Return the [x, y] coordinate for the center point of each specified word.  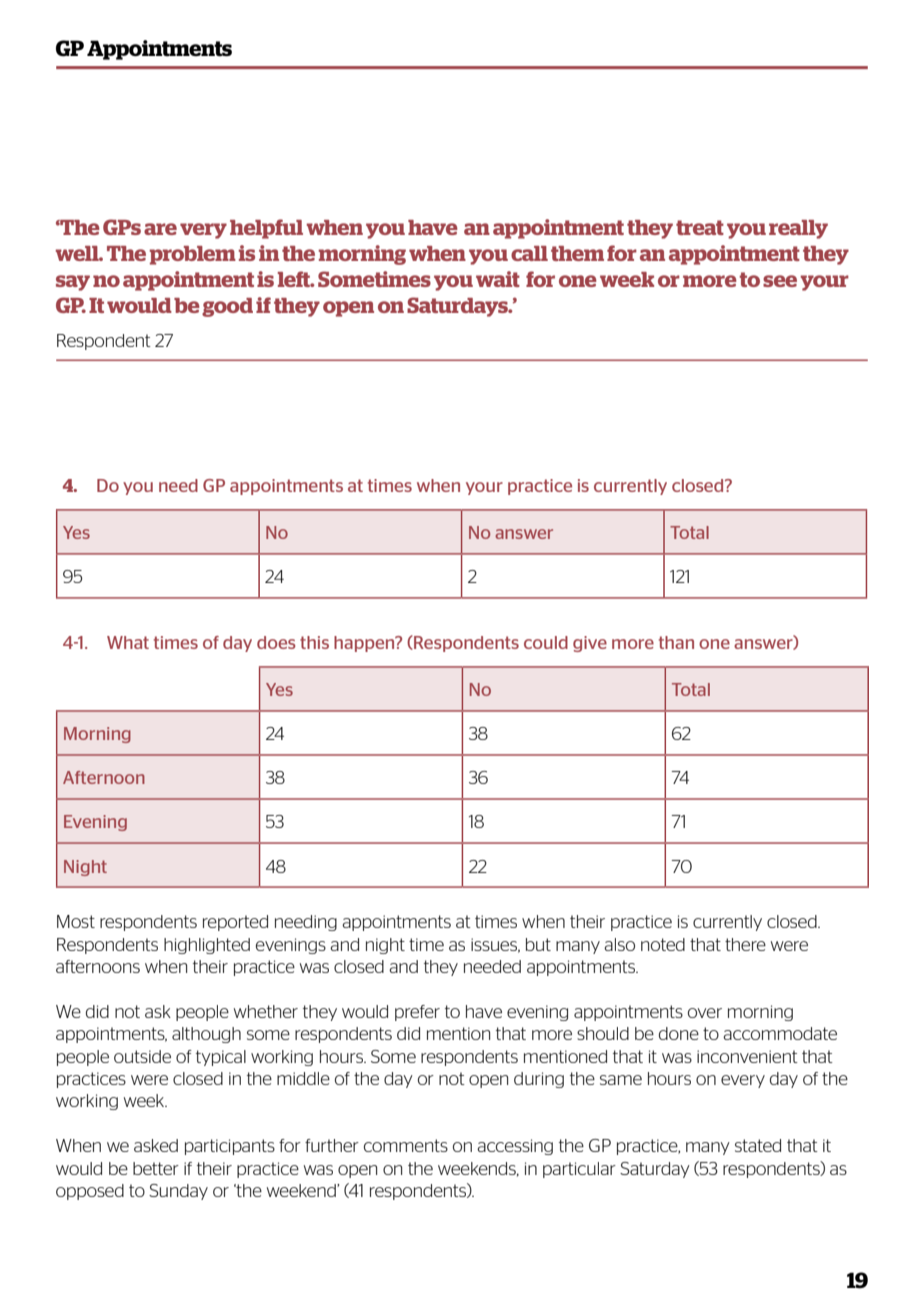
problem [193, 255]
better [156, 1168]
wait [498, 279]
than [676, 642]
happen [365, 644]
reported [235, 923]
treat [700, 227]
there [745, 944]
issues [495, 945]
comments [406, 1145]
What [128, 642]
